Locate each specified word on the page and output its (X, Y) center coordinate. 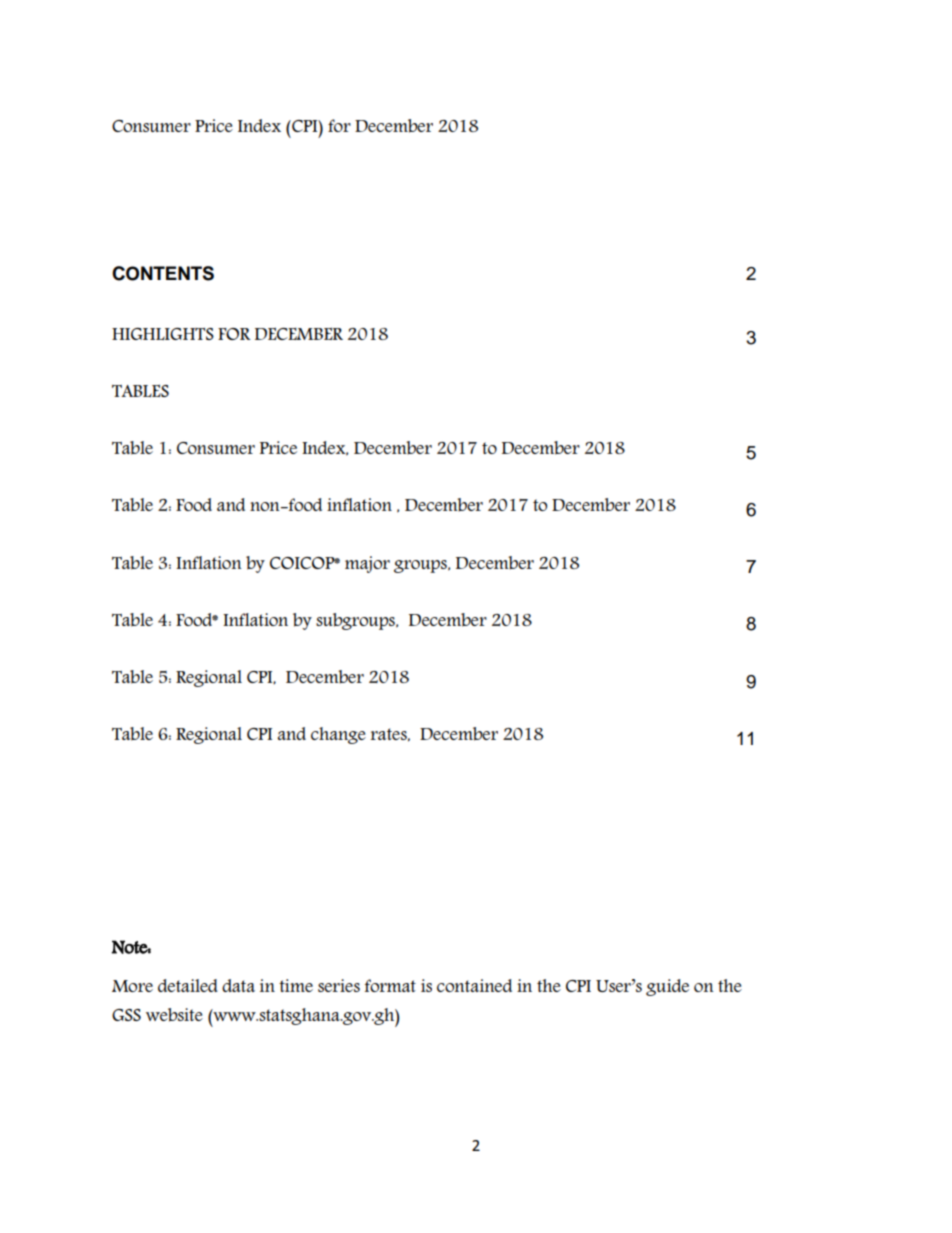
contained (474, 985)
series (339, 985)
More (132, 986)
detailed (188, 985)
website (174, 1015)
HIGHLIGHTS (163, 334)
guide (667, 987)
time (296, 985)
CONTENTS (163, 273)
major (367, 564)
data (238, 985)
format (390, 985)
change (338, 735)
